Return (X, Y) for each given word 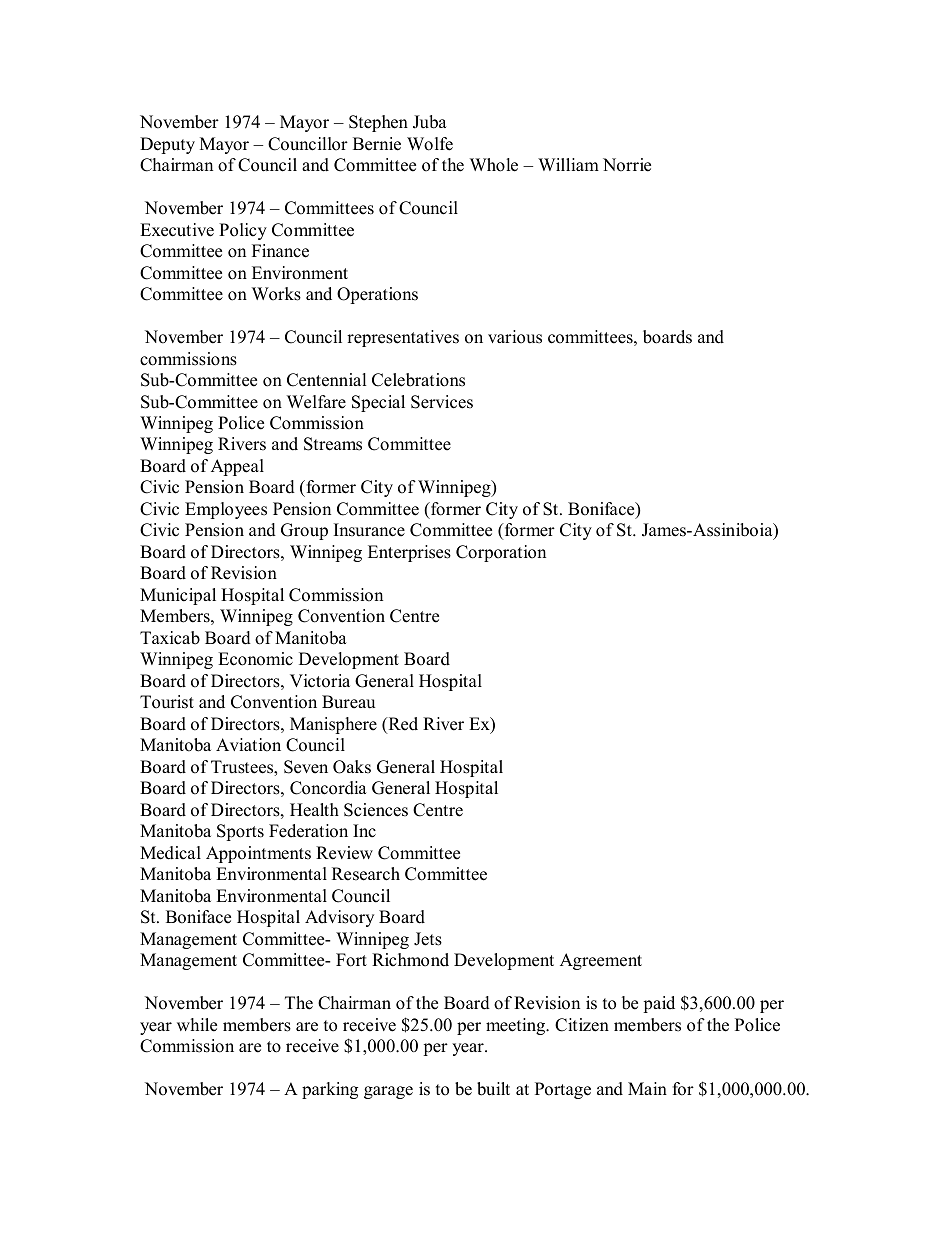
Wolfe (430, 144)
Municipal (178, 596)
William (568, 164)
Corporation (501, 553)
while (197, 1025)
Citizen (582, 1025)
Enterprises (409, 553)
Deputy (167, 145)
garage (388, 1092)
